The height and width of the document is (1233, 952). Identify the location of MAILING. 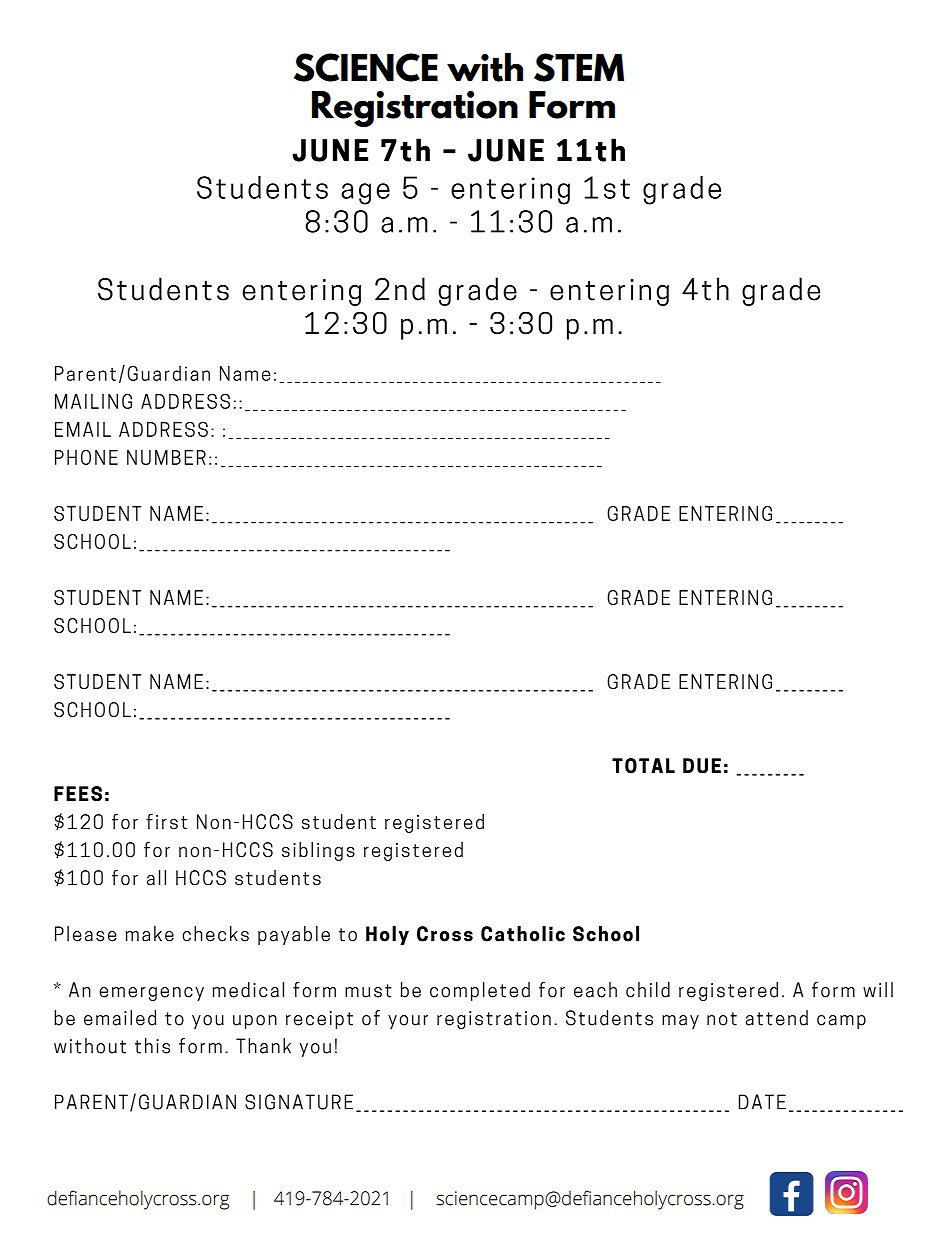
(93, 401).
